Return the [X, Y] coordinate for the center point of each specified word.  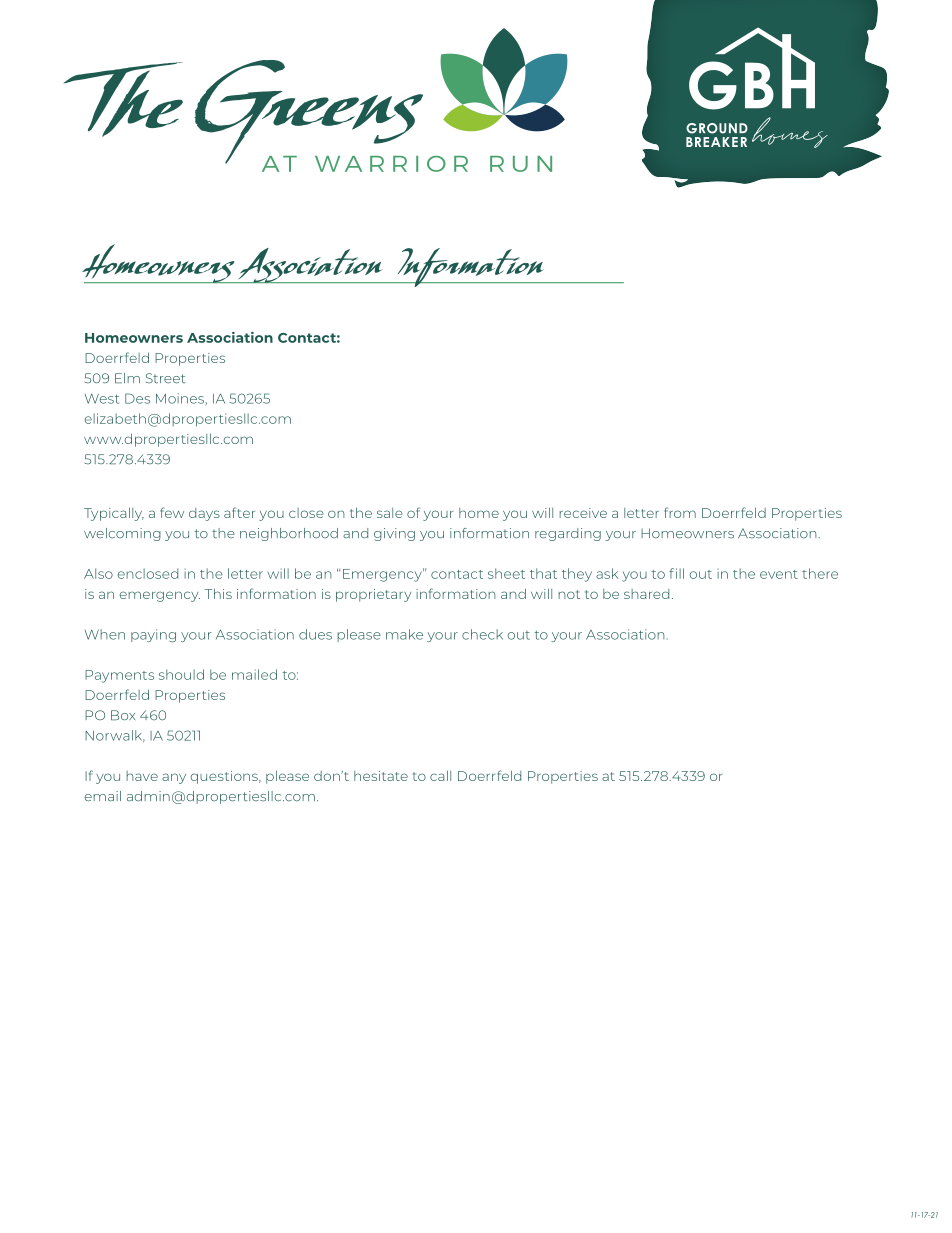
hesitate [381, 776]
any [174, 778]
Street [166, 378]
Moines [180, 398]
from [680, 512]
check [482, 634]
